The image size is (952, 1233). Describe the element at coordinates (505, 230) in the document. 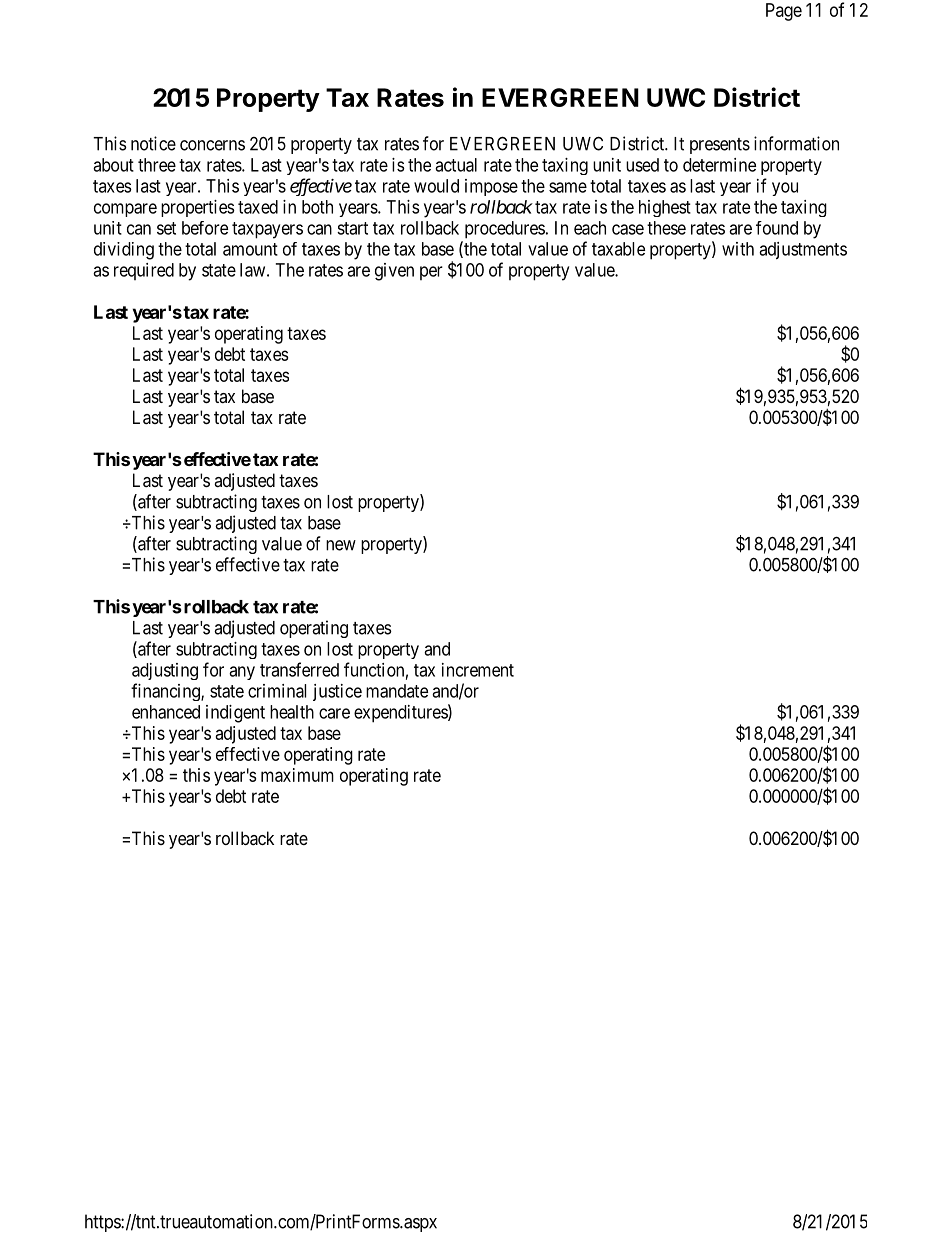

I see `procedures` at that location.
